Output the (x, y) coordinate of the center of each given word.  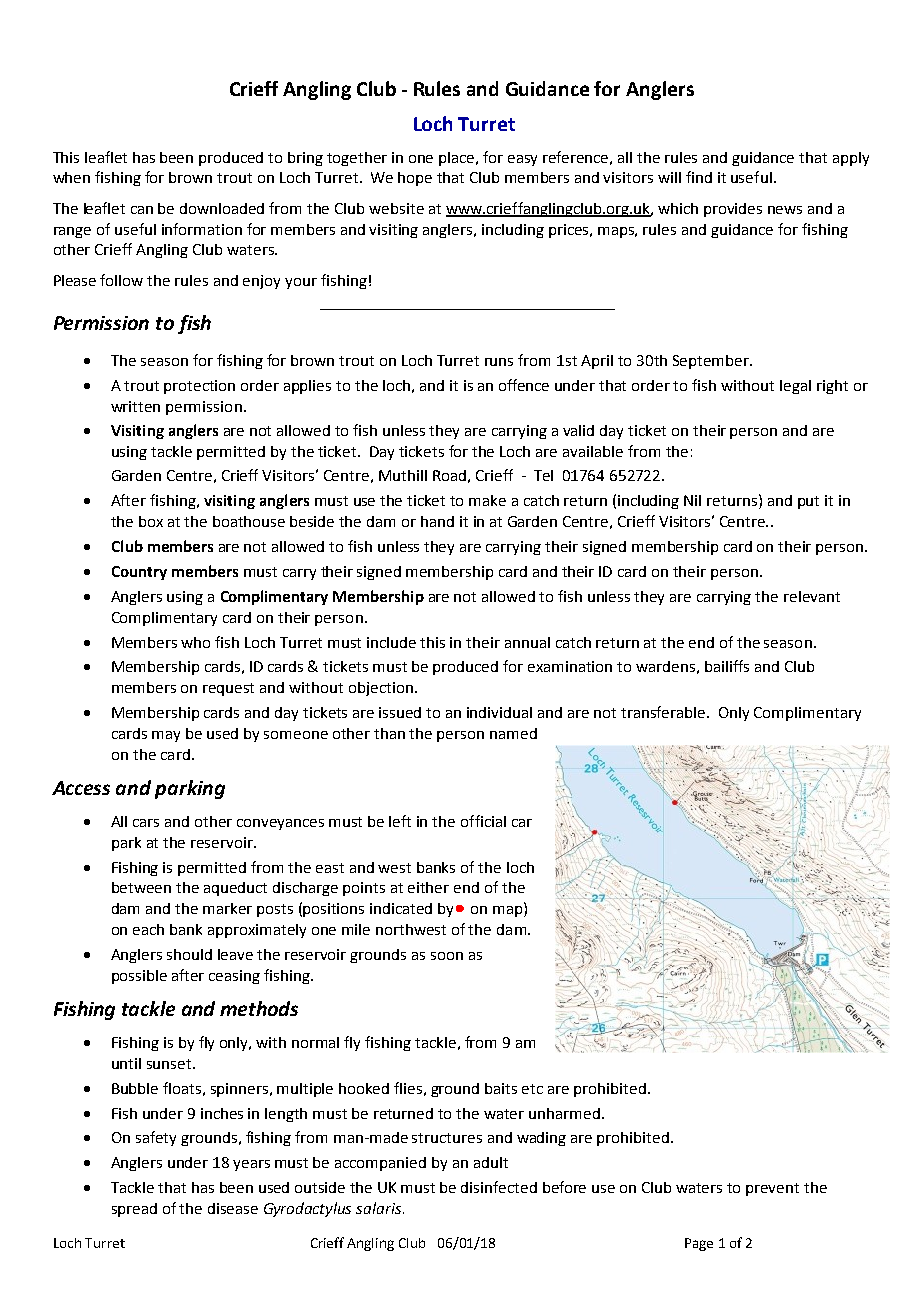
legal (795, 387)
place (458, 159)
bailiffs (727, 666)
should (189, 954)
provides (733, 210)
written (135, 406)
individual (499, 712)
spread (134, 1210)
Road (449, 475)
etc (532, 1089)
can (142, 210)
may (166, 736)
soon (447, 956)
